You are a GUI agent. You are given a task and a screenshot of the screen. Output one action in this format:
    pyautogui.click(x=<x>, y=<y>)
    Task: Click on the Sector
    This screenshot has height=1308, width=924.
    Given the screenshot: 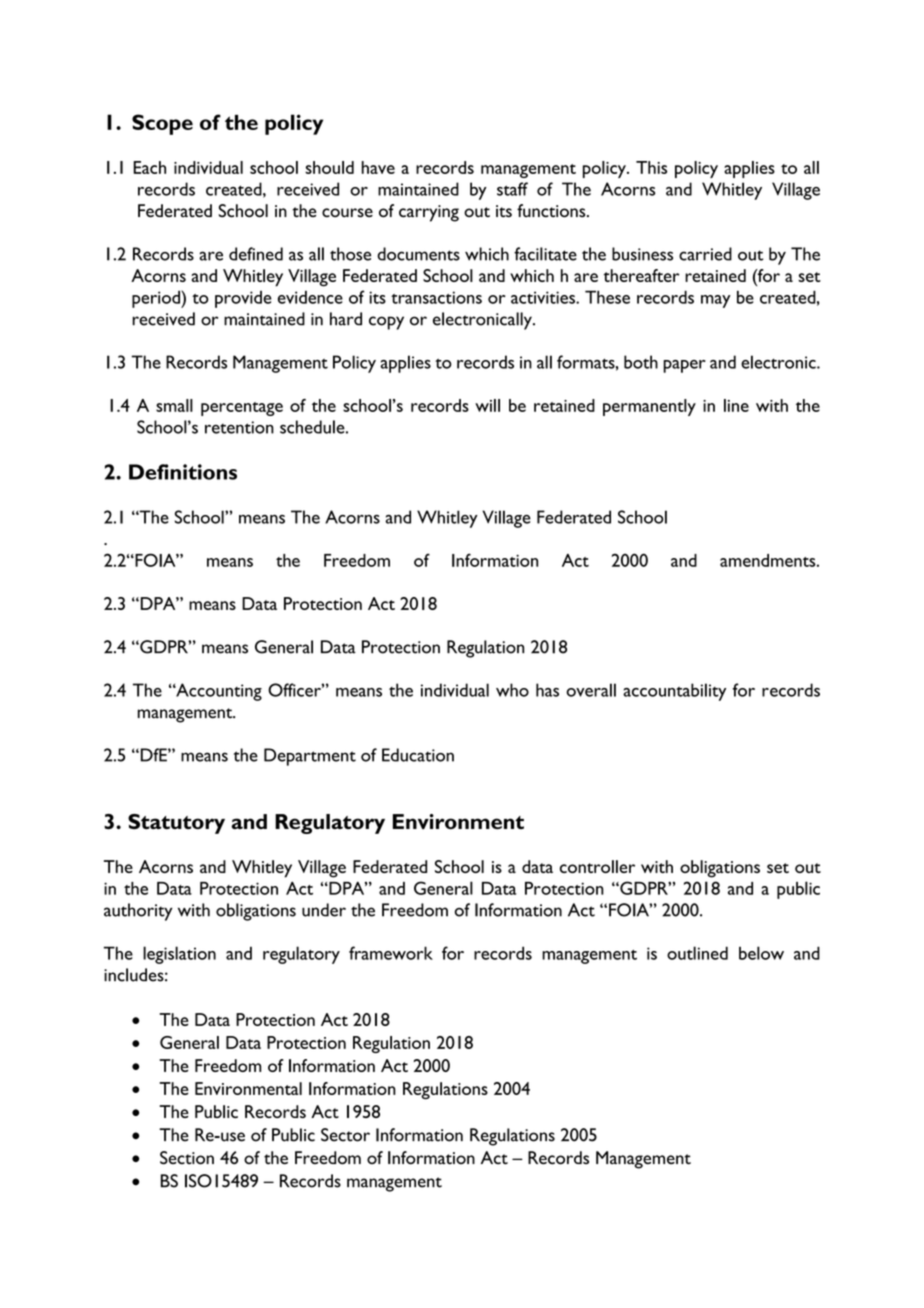 What is the action you would take?
    pyautogui.click(x=345, y=1135)
